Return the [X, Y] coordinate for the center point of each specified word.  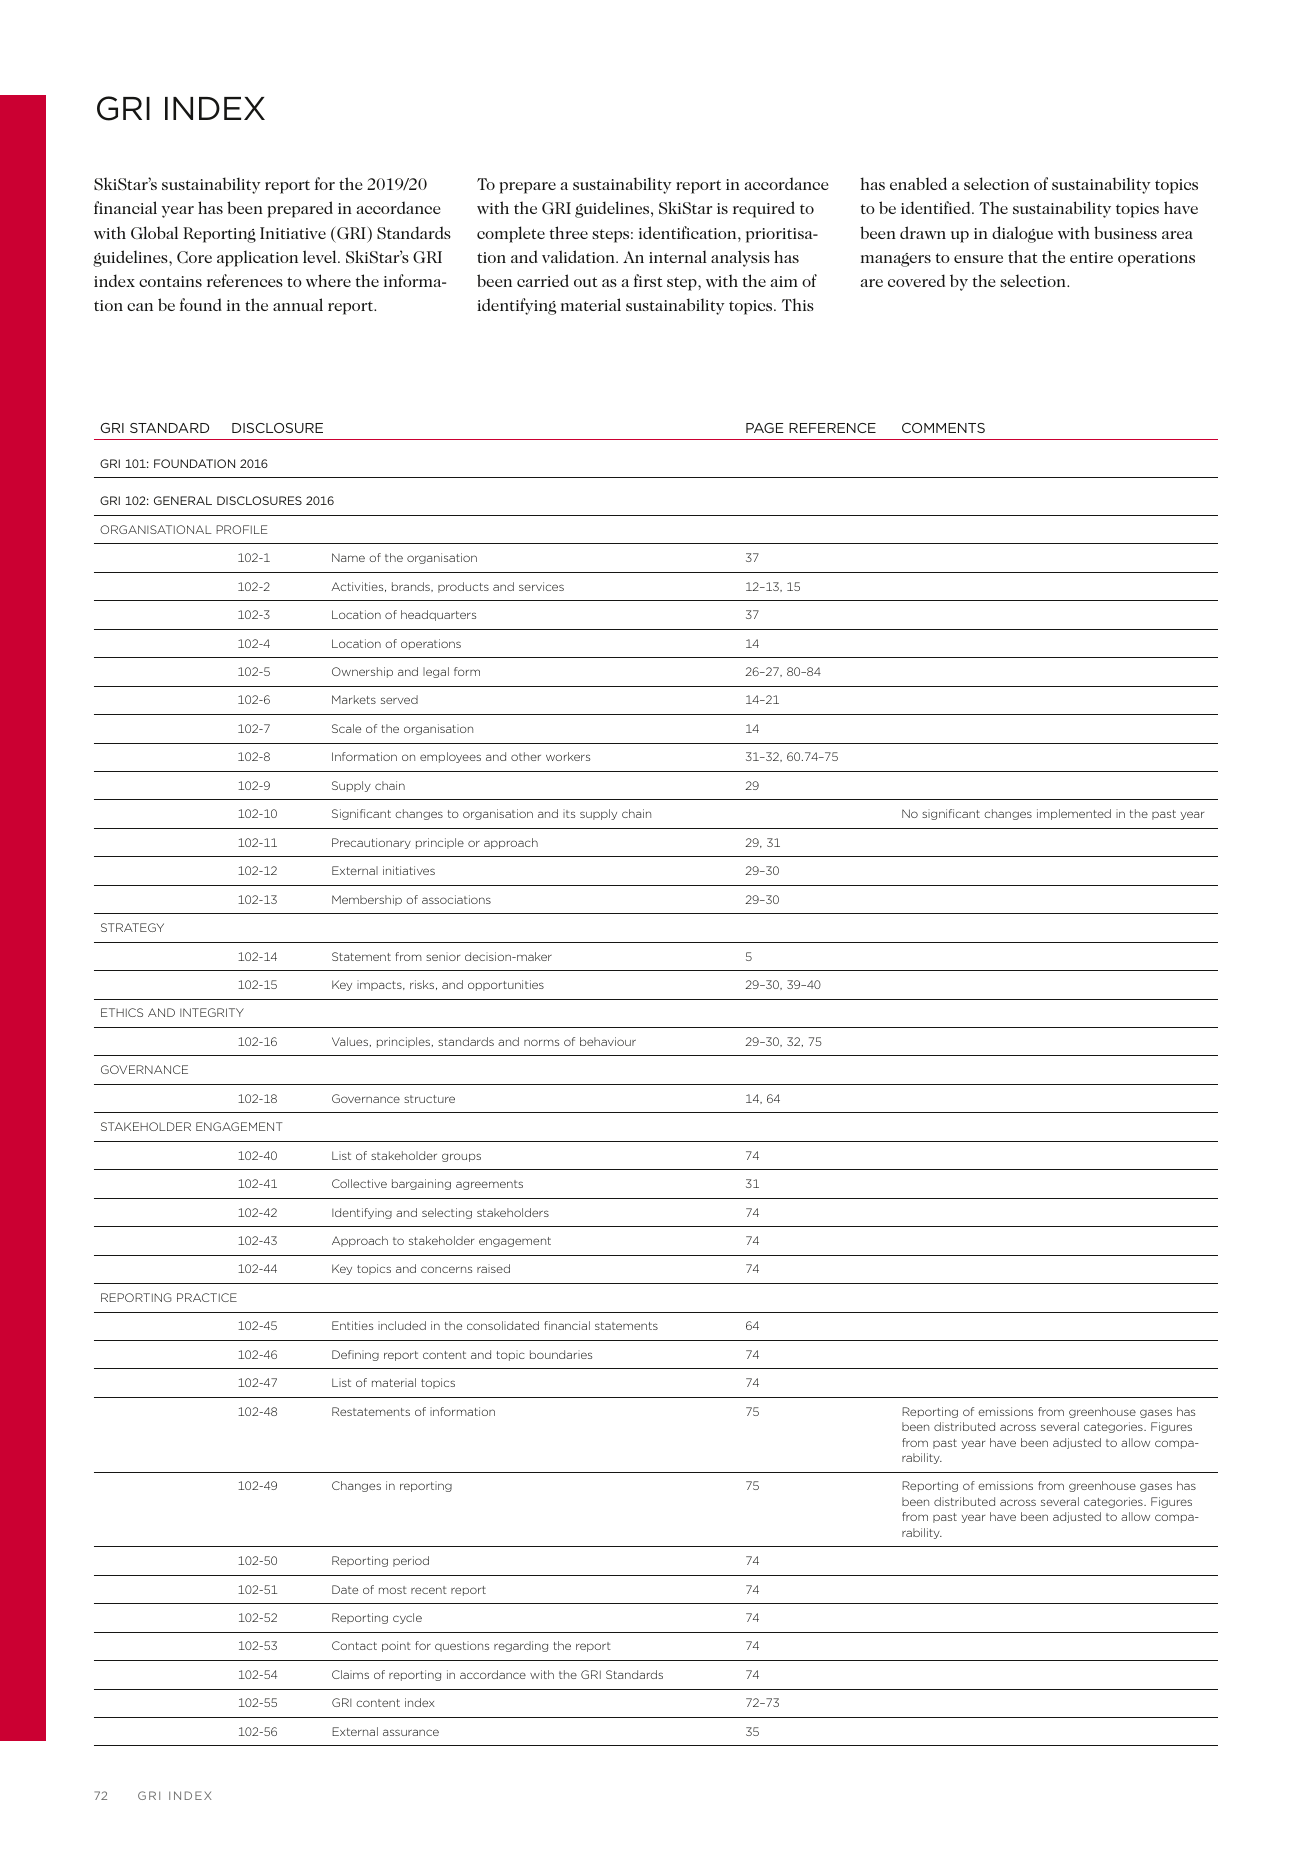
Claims [350, 1674]
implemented [1074, 814]
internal [678, 256]
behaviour [608, 1041]
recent [429, 1590]
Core [194, 257]
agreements [489, 1185]
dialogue [1022, 234]
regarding [521, 1646]
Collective [359, 1183]
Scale [346, 728]
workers [568, 756]
